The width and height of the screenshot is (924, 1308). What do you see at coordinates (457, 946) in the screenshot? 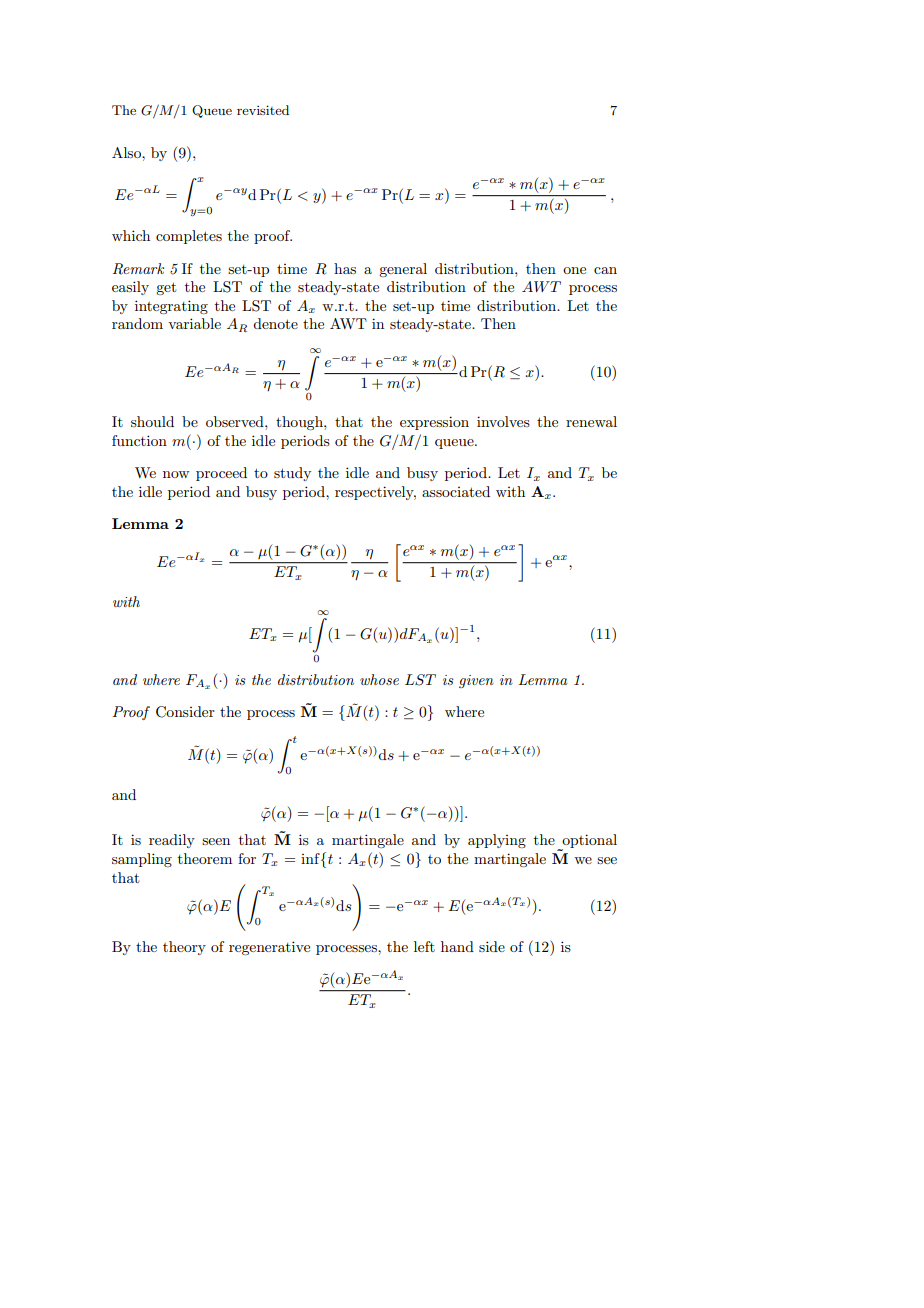
I see `hand` at bounding box center [457, 946].
